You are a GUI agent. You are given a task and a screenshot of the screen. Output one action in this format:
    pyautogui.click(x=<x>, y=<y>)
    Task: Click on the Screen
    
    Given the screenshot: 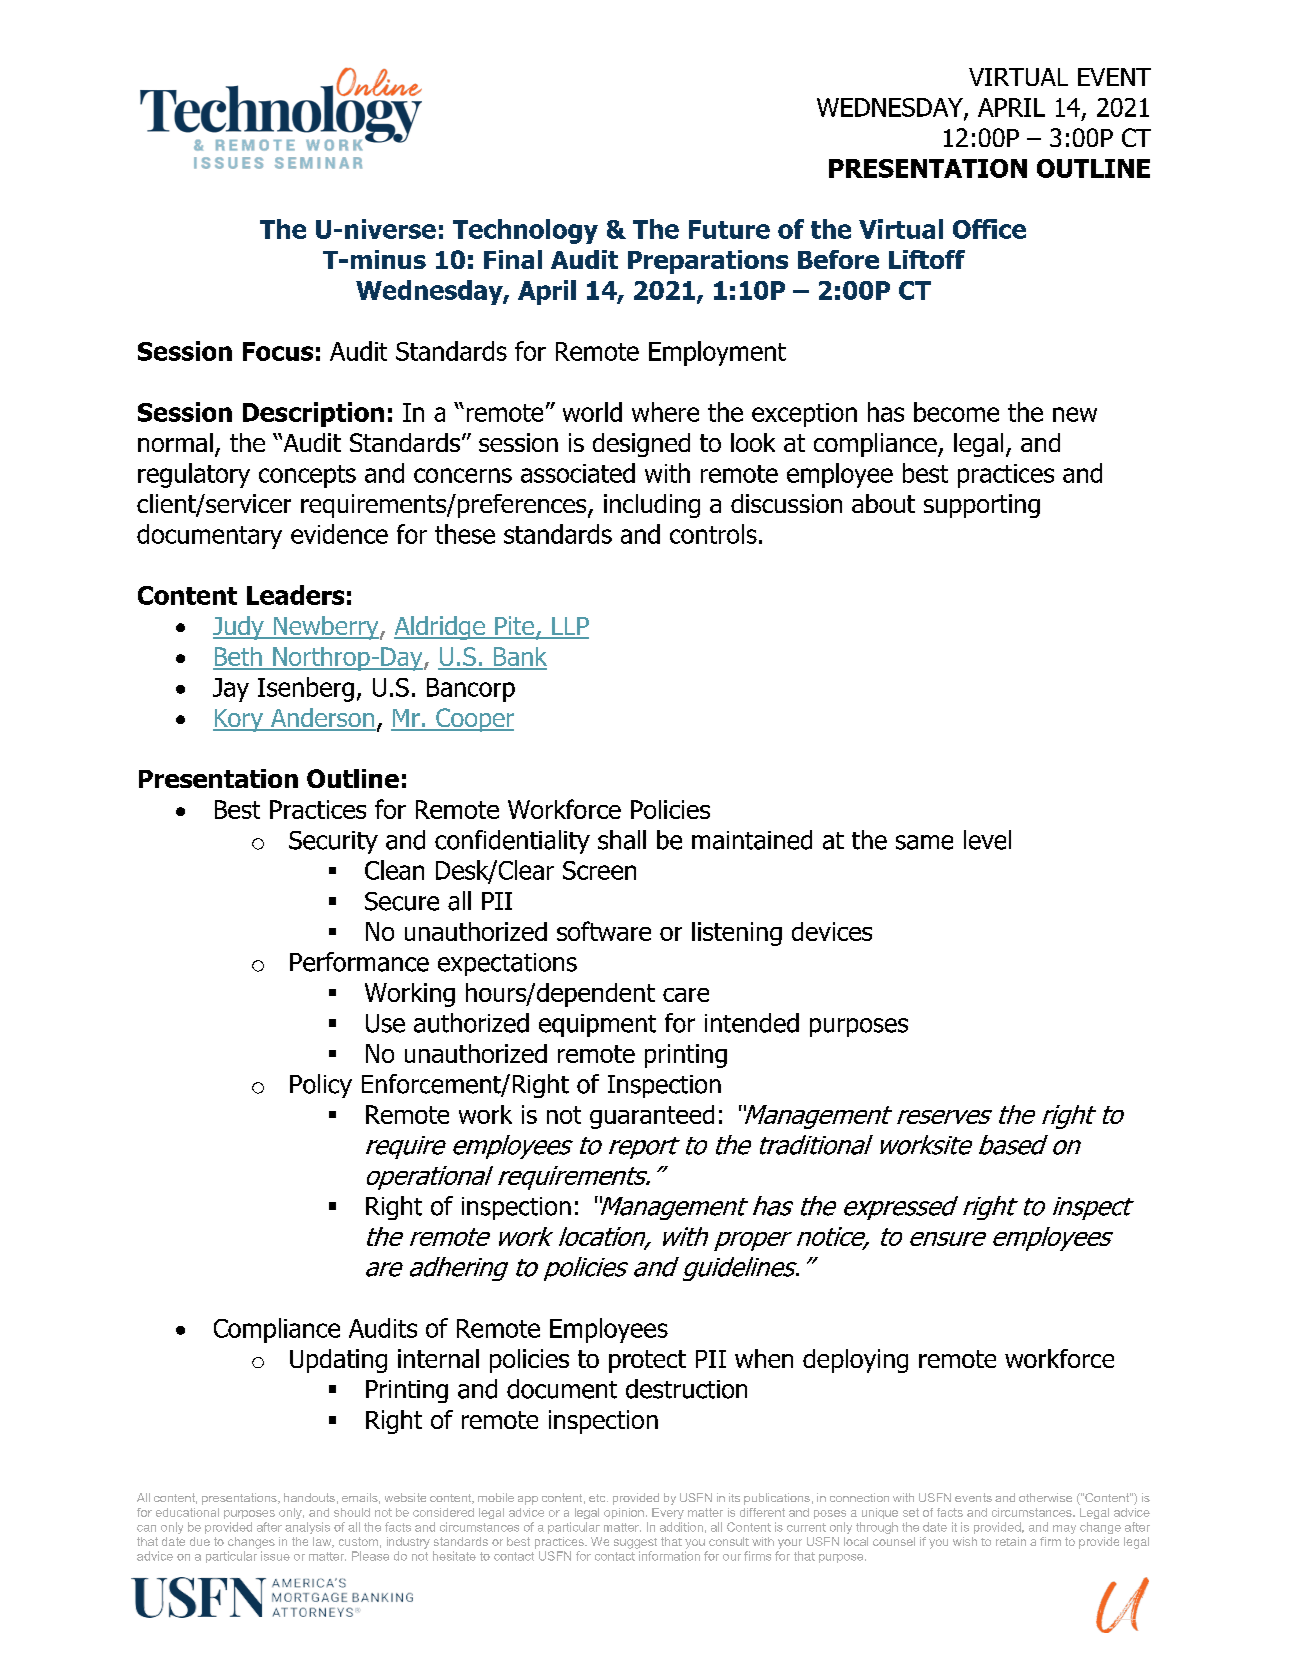 What is the action you would take?
    pyautogui.click(x=599, y=870)
